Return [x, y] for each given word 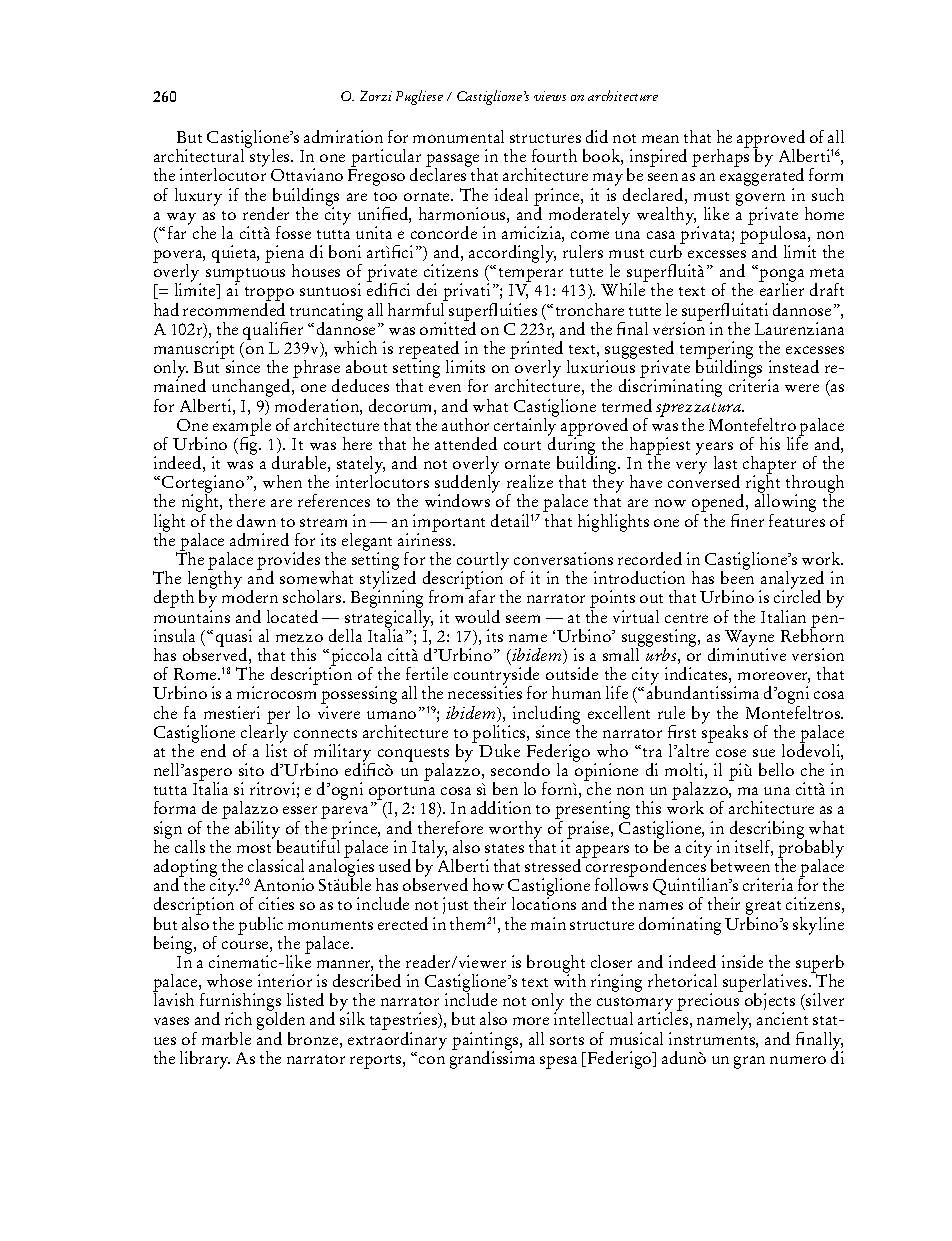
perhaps [720, 157]
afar [481, 595]
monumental [458, 136]
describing [768, 831]
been [737, 576]
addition [501, 807]
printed [536, 351]
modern [250, 595]
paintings [486, 1042]
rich [238, 1018]
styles [270, 158]
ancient [782, 1018]
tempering [716, 351]
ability [257, 831]
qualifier [273, 331]
